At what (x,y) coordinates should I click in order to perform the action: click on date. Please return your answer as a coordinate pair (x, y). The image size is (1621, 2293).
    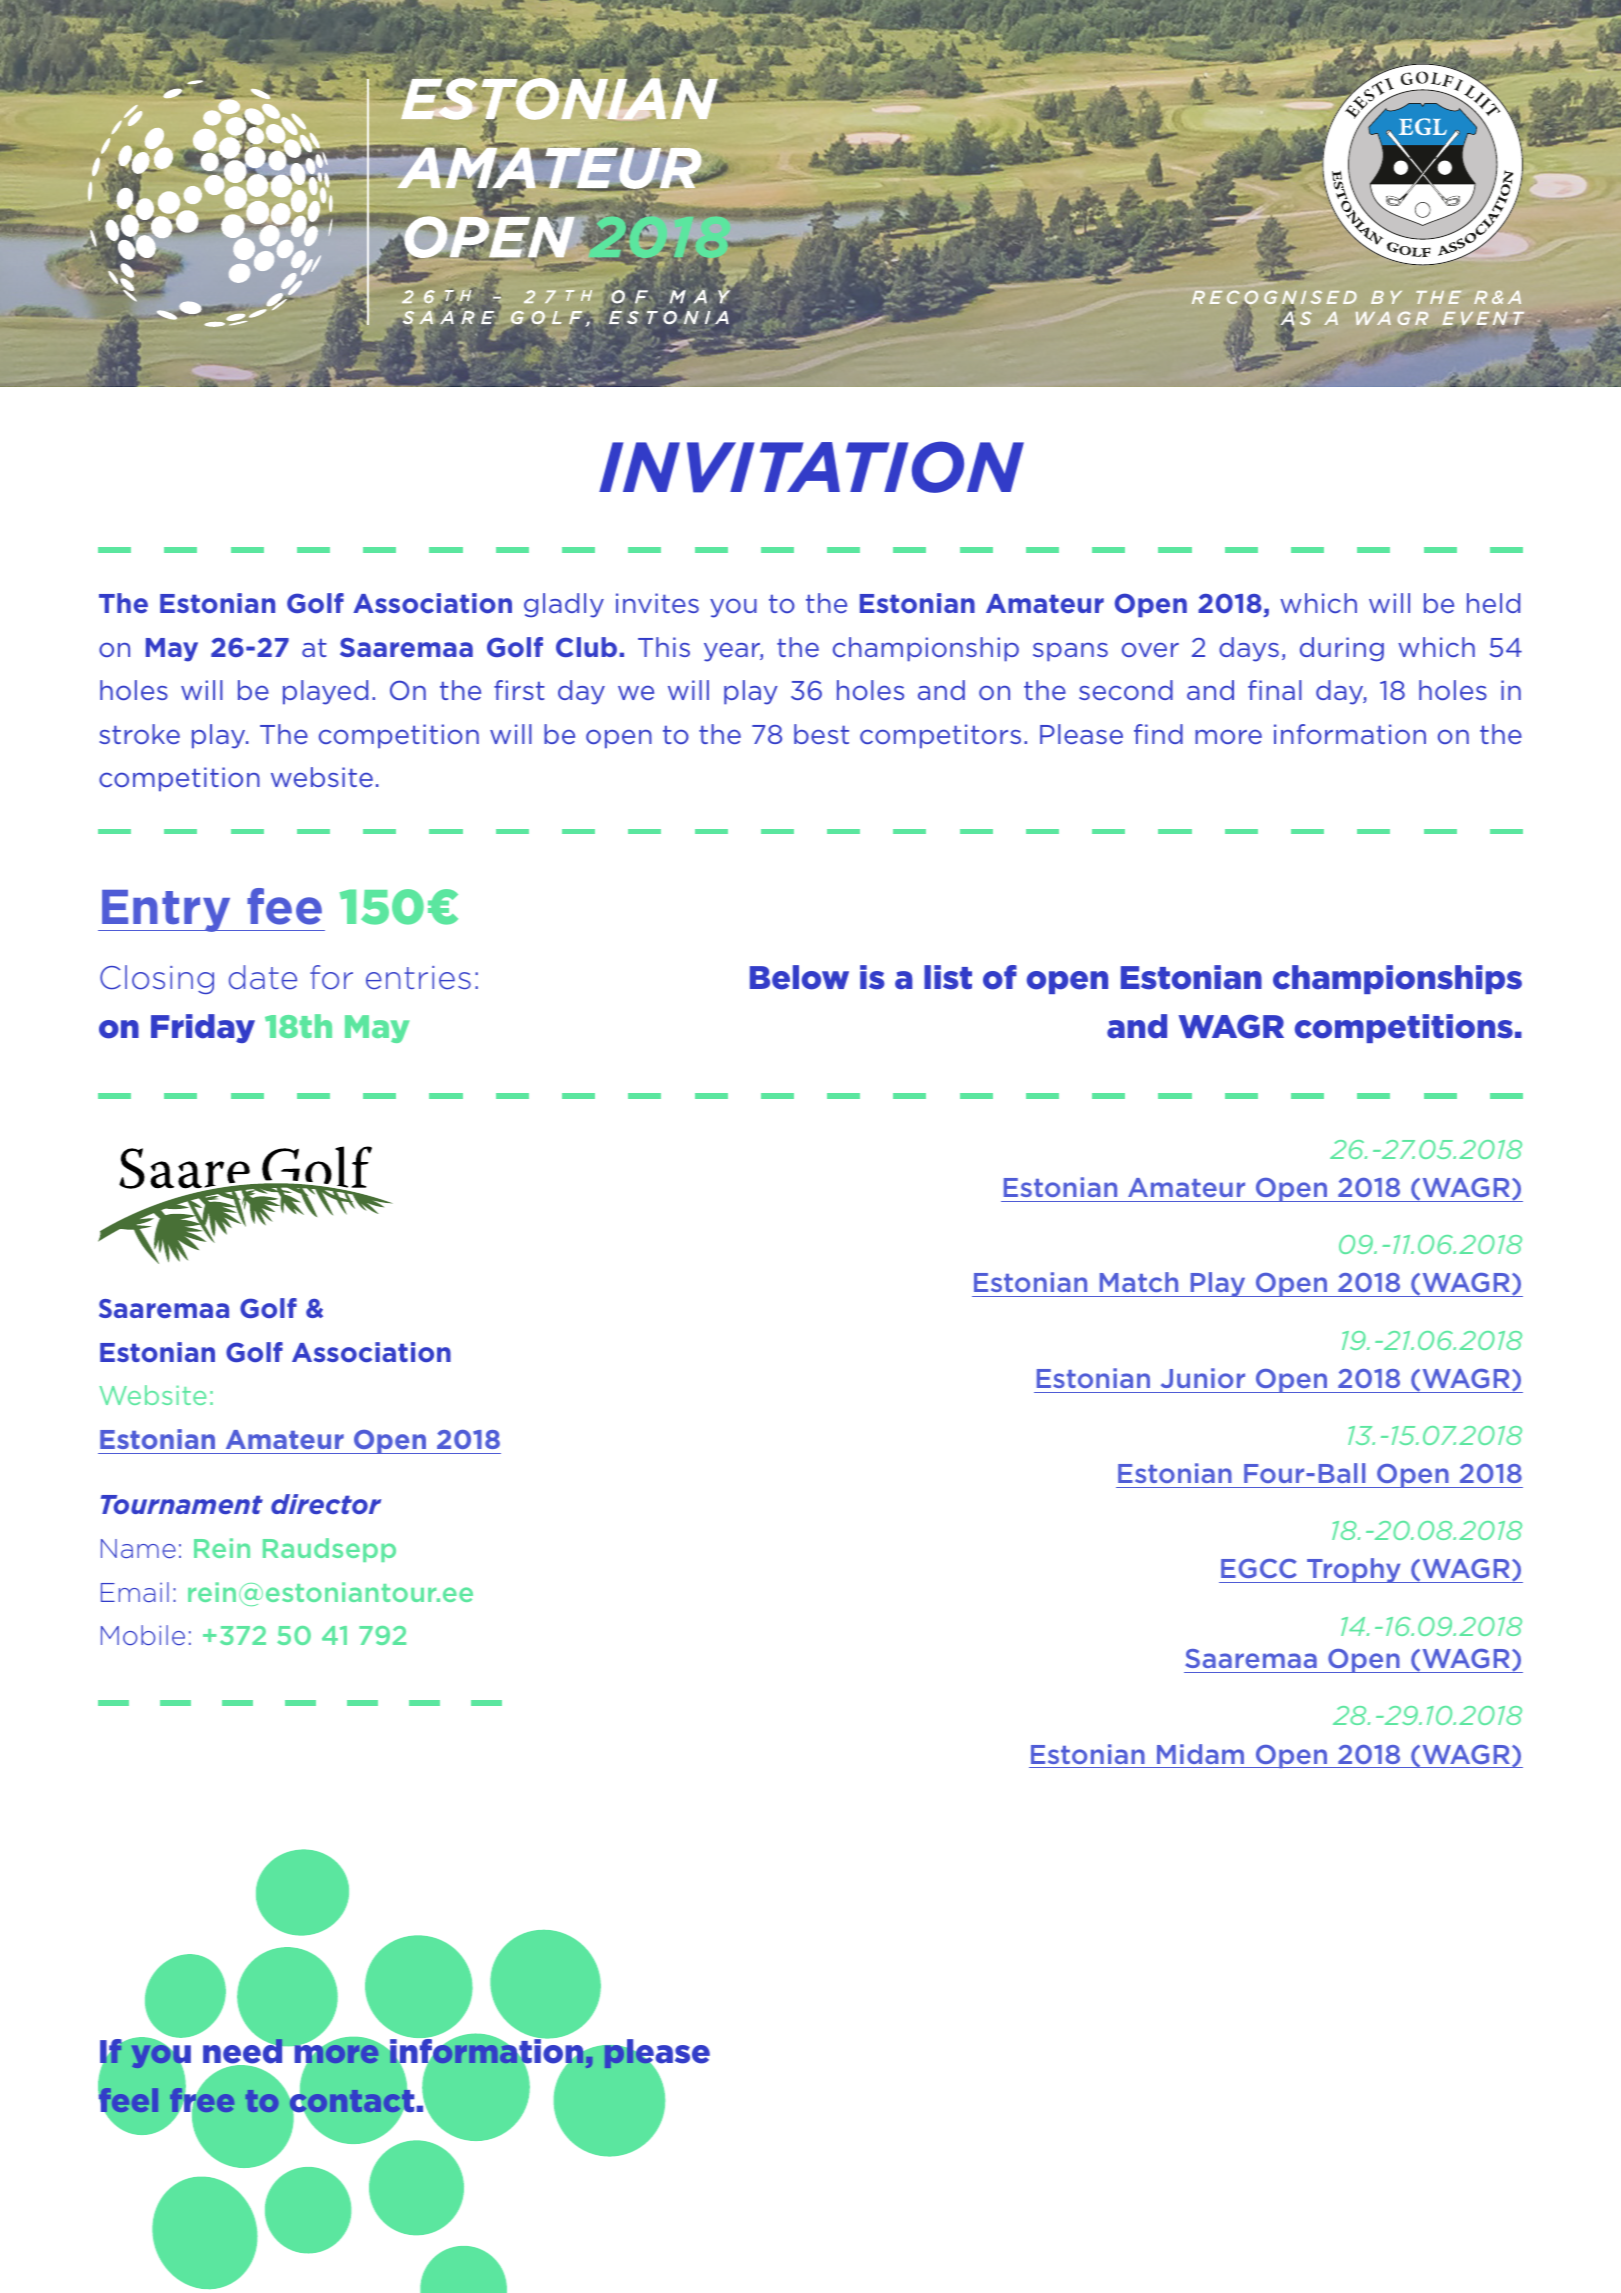
    Looking at the image, I should click on (263, 977).
